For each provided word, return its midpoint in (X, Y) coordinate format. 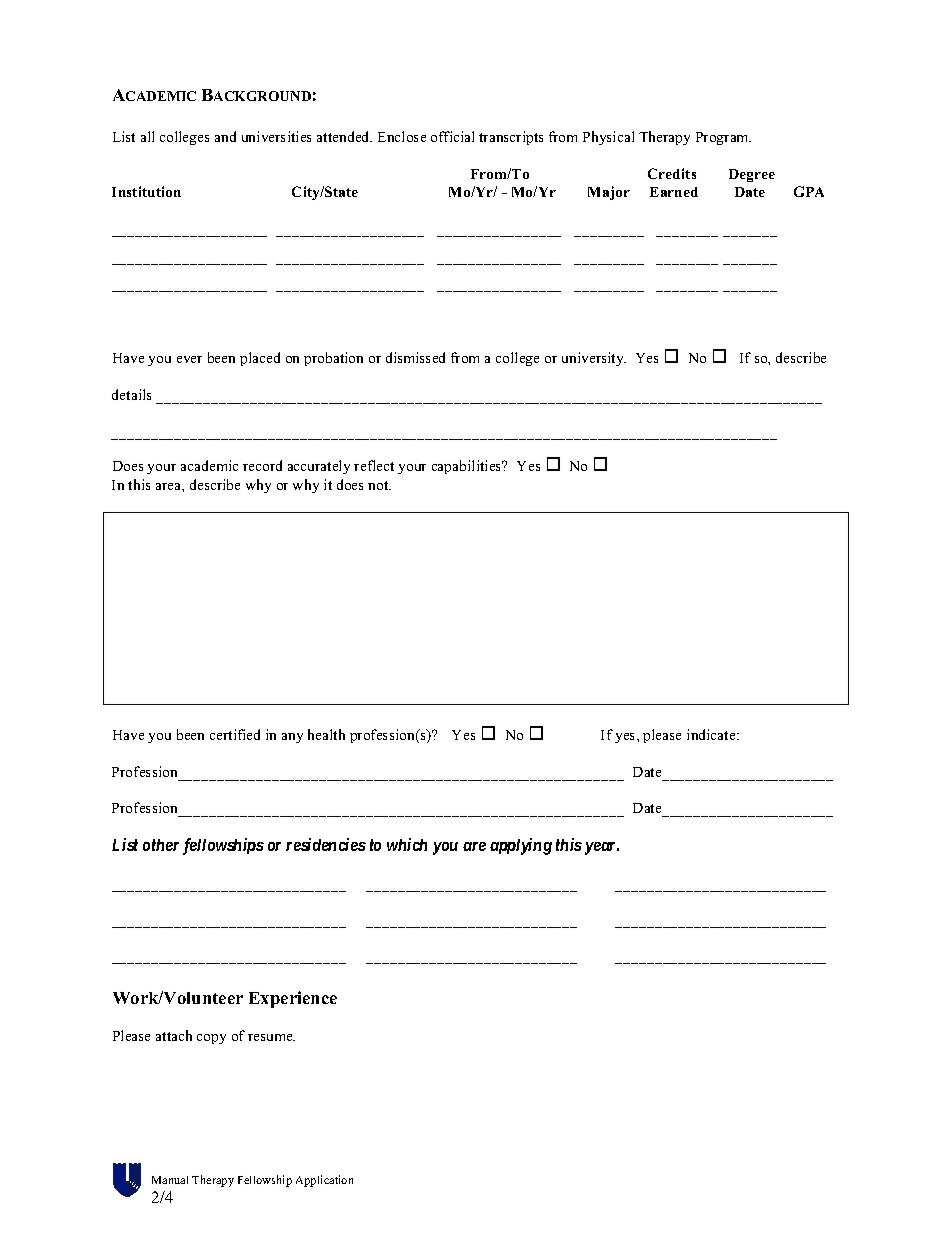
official (452, 136)
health (326, 734)
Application (324, 1181)
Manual (170, 1180)
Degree (752, 175)
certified (235, 734)
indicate (712, 734)
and (225, 136)
